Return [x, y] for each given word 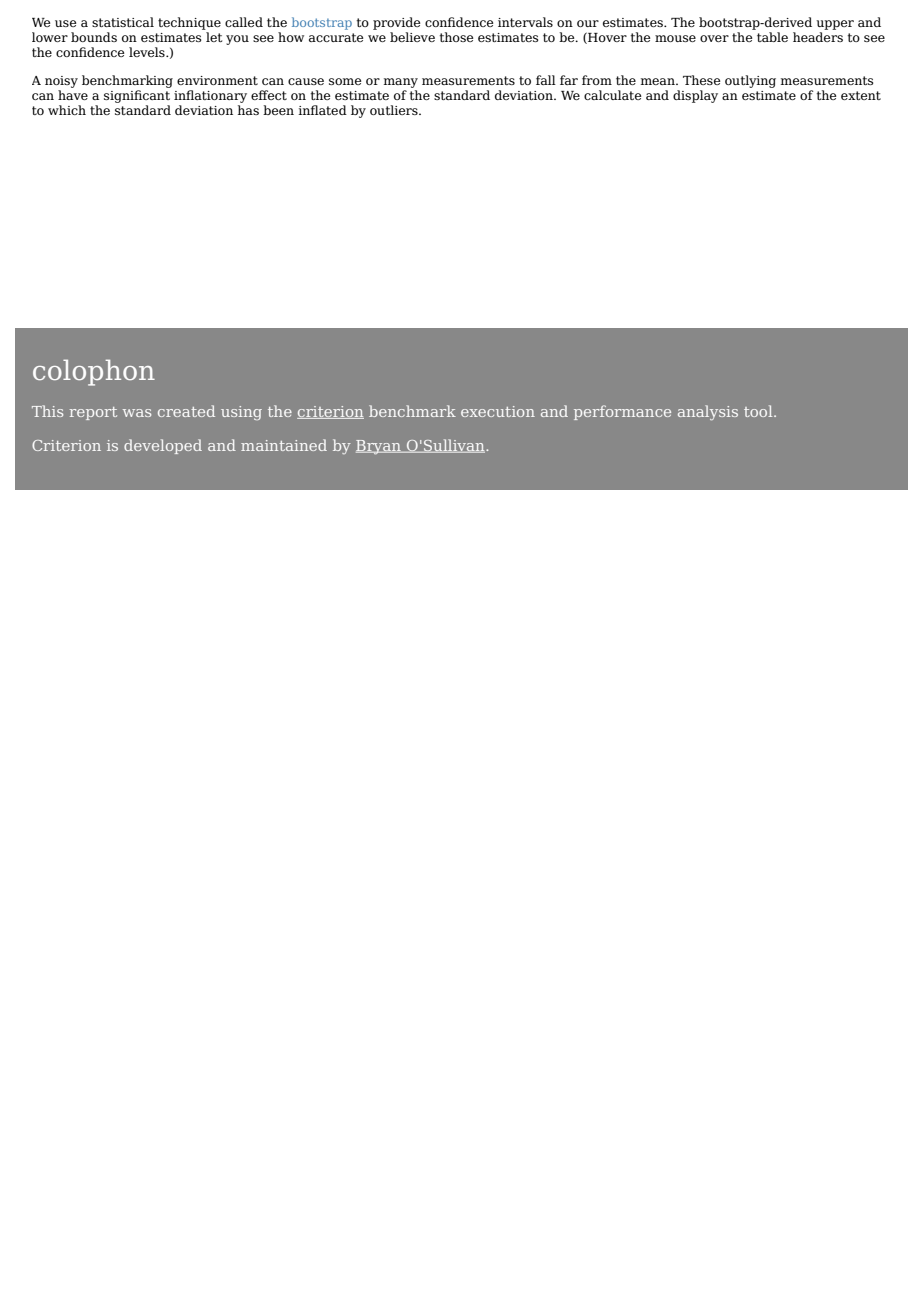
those [456, 37]
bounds [94, 37]
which [67, 110]
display [695, 96]
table [772, 37]
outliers [395, 110]
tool [759, 411]
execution [498, 411]
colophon [94, 372]
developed [163, 446]
